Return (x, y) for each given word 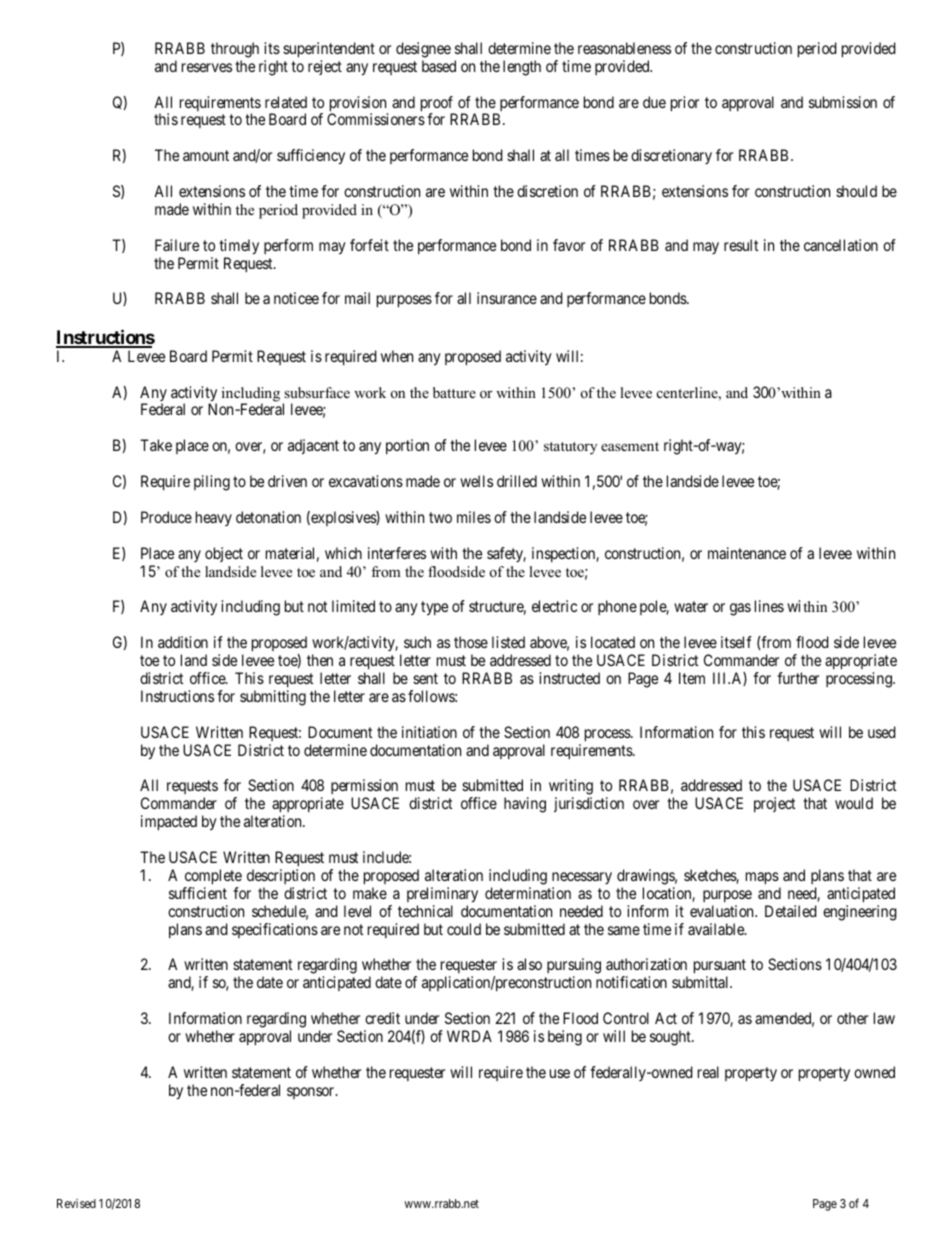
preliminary (442, 895)
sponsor (312, 1093)
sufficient (198, 893)
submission (843, 102)
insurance (507, 298)
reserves (207, 67)
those (471, 642)
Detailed (791, 911)
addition (183, 642)
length (522, 68)
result (741, 245)
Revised (76, 1203)
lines (769, 606)
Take (156, 445)
